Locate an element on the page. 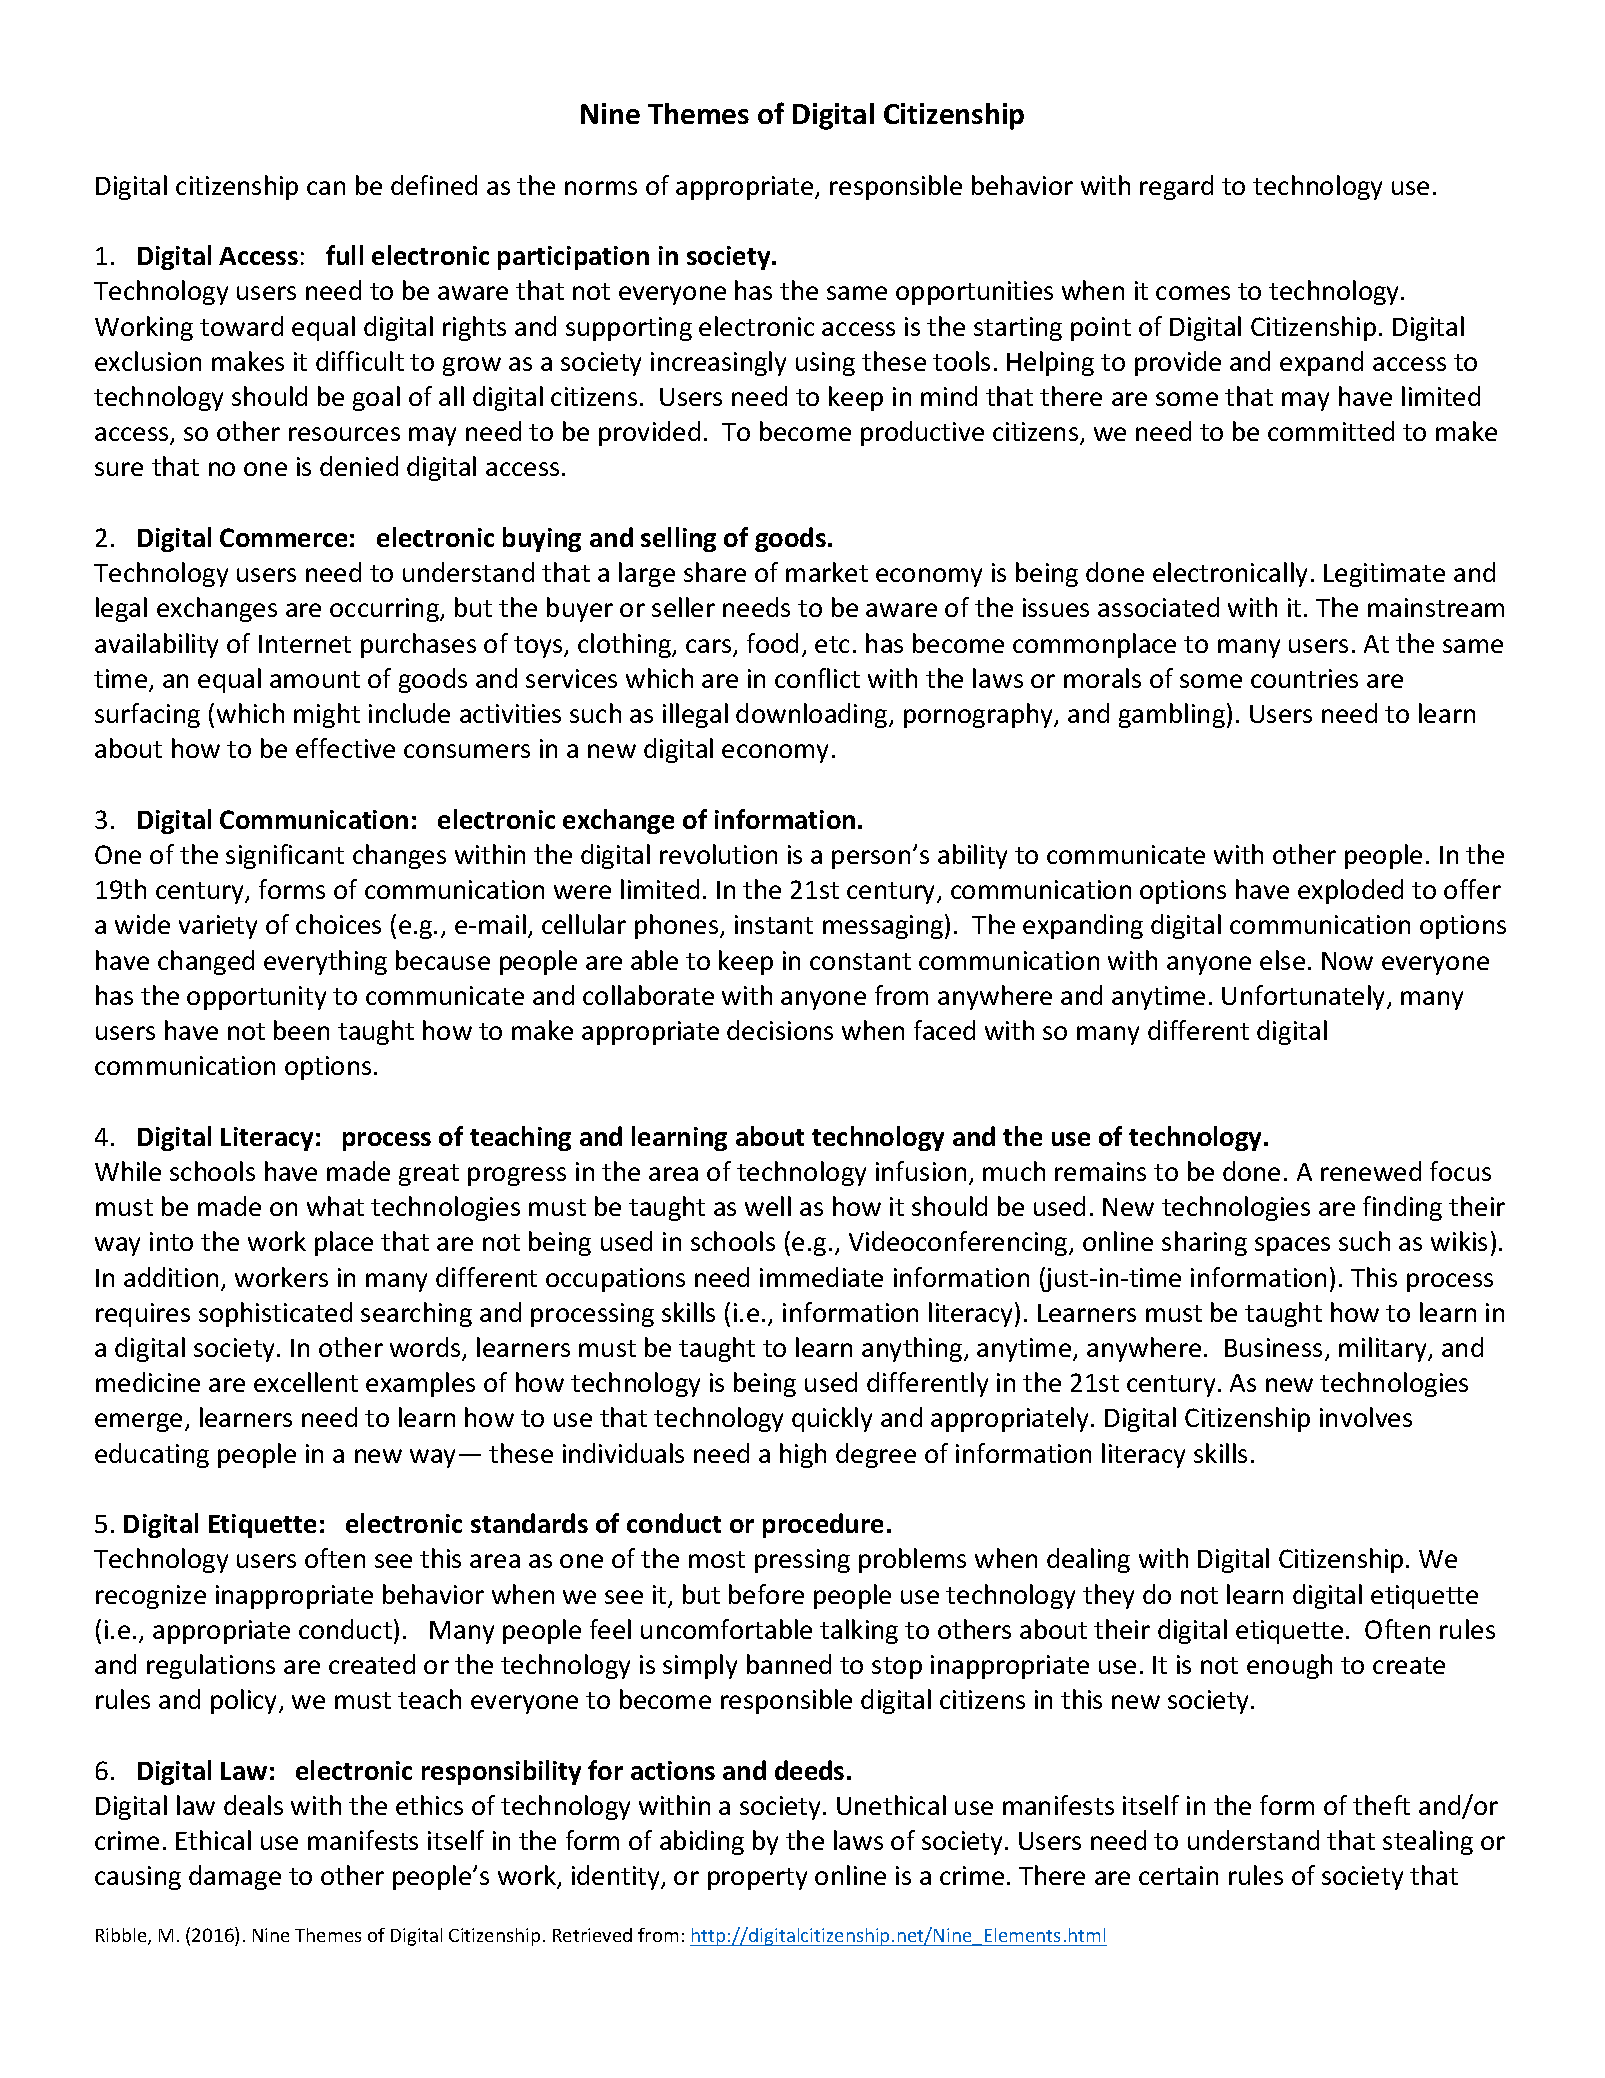 The height and width of the page is (2078, 1605). damage is located at coordinates (235, 1877).
